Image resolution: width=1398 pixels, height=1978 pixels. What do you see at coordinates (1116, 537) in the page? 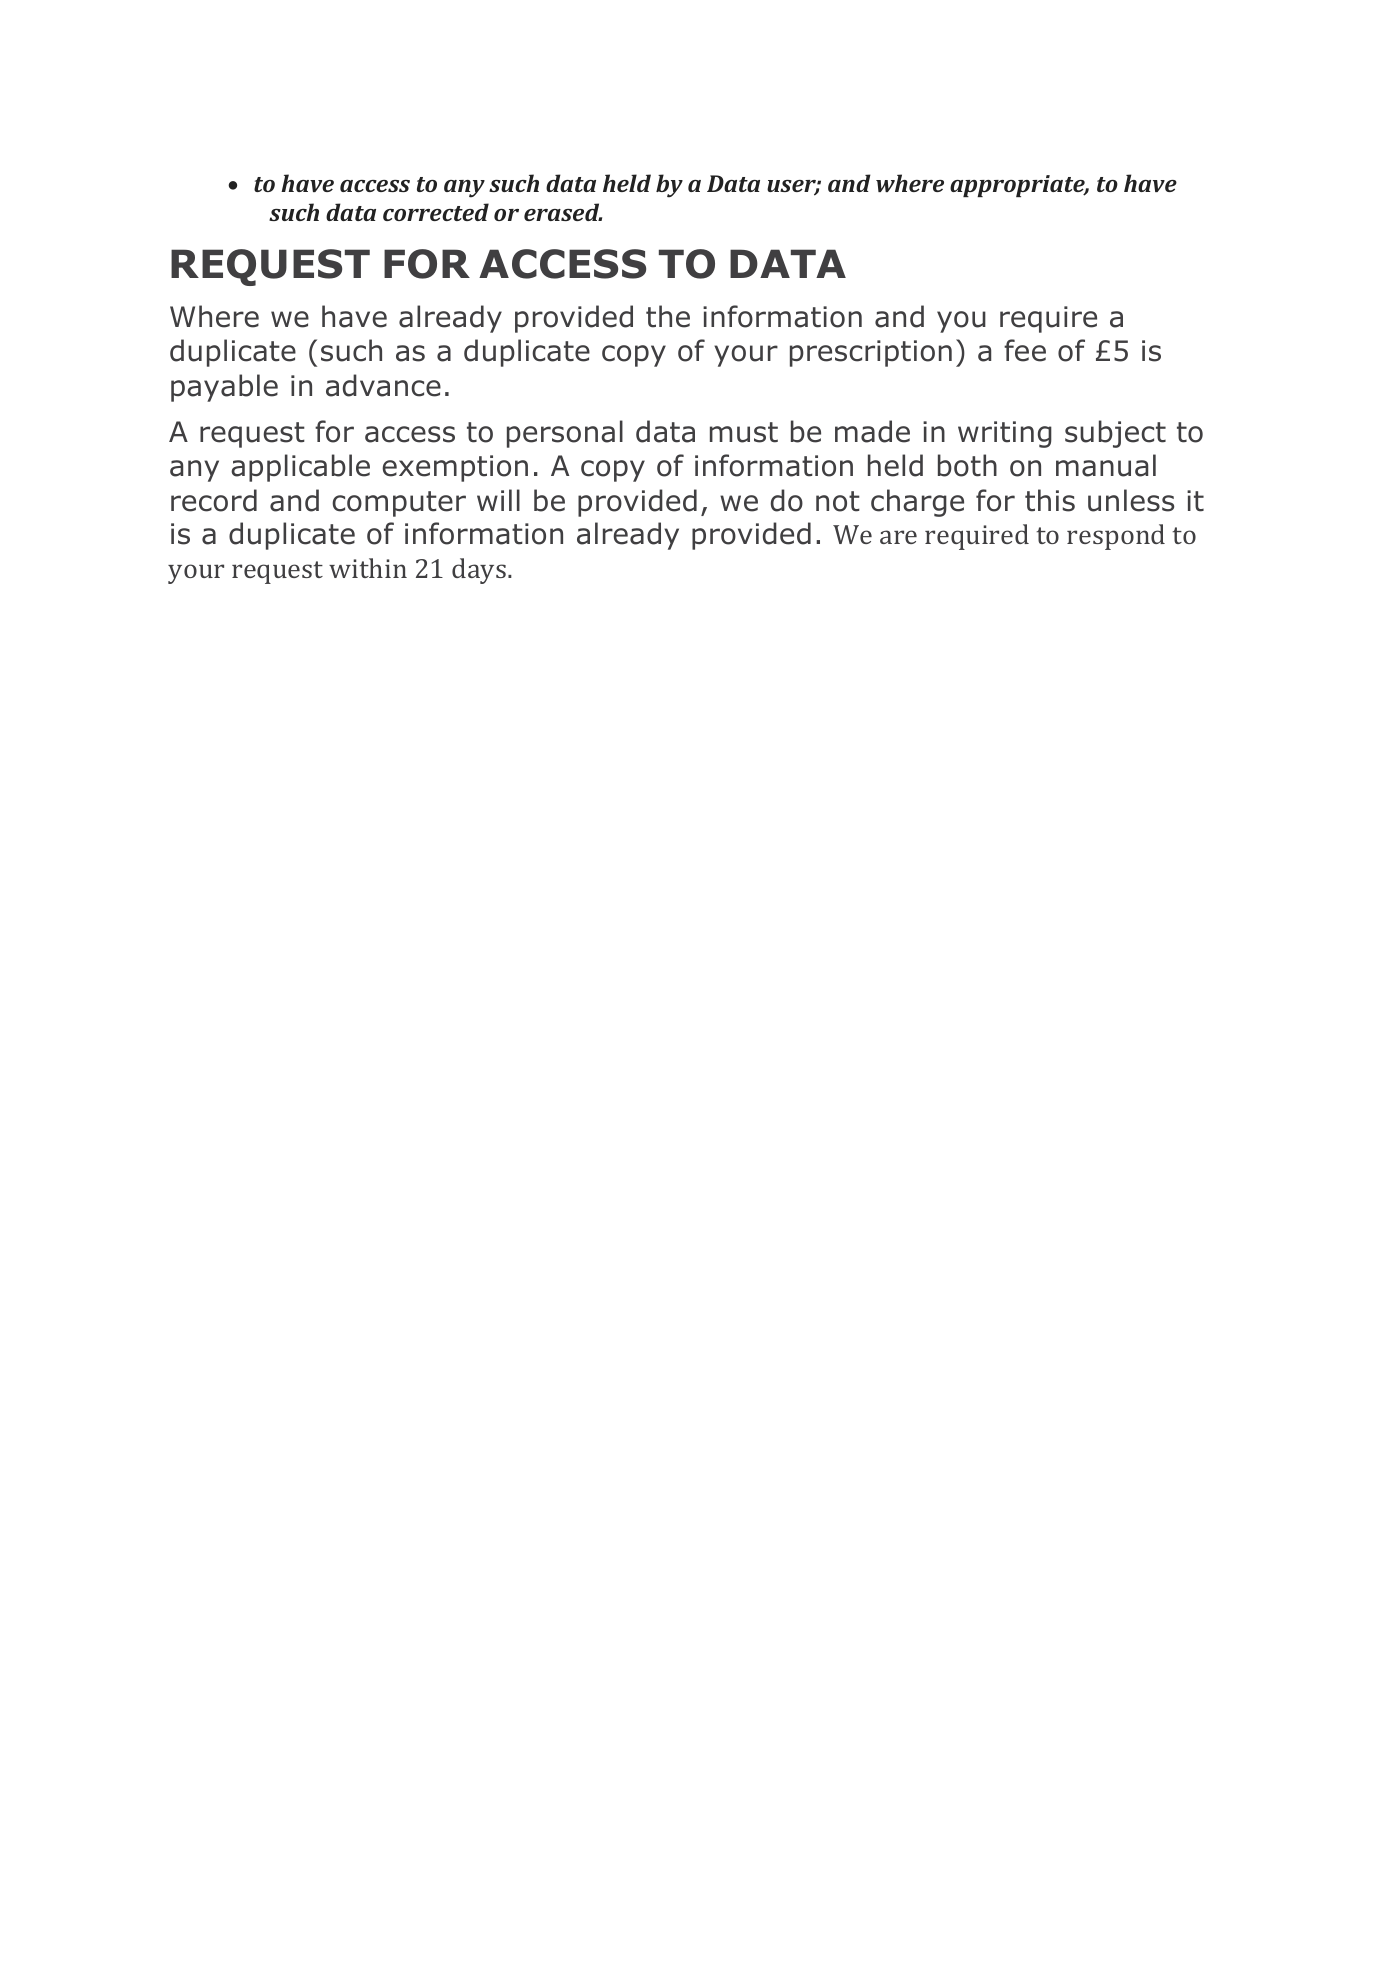
I see `respond` at bounding box center [1116, 537].
